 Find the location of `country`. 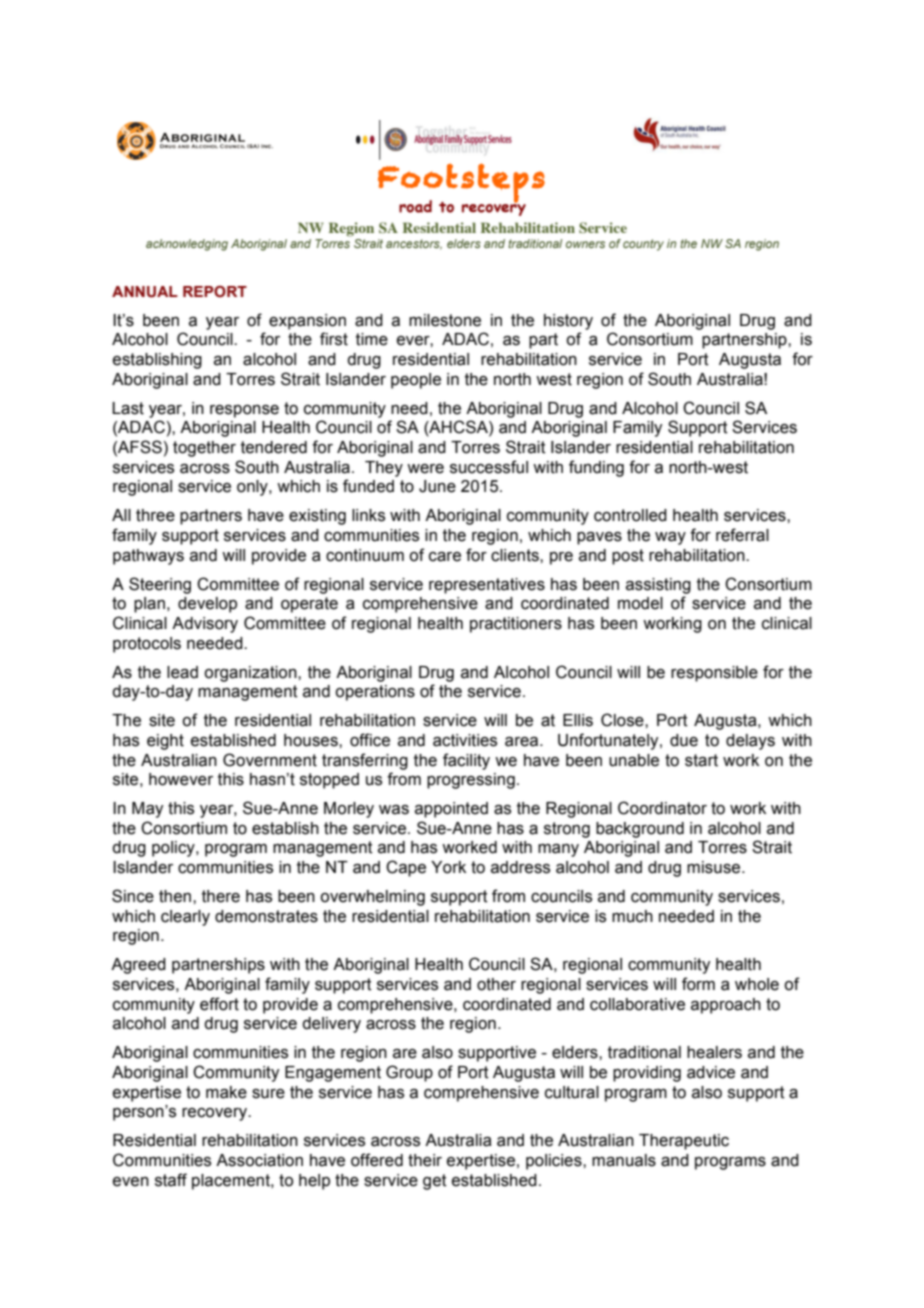

country is located at coordinates (643, 245).
